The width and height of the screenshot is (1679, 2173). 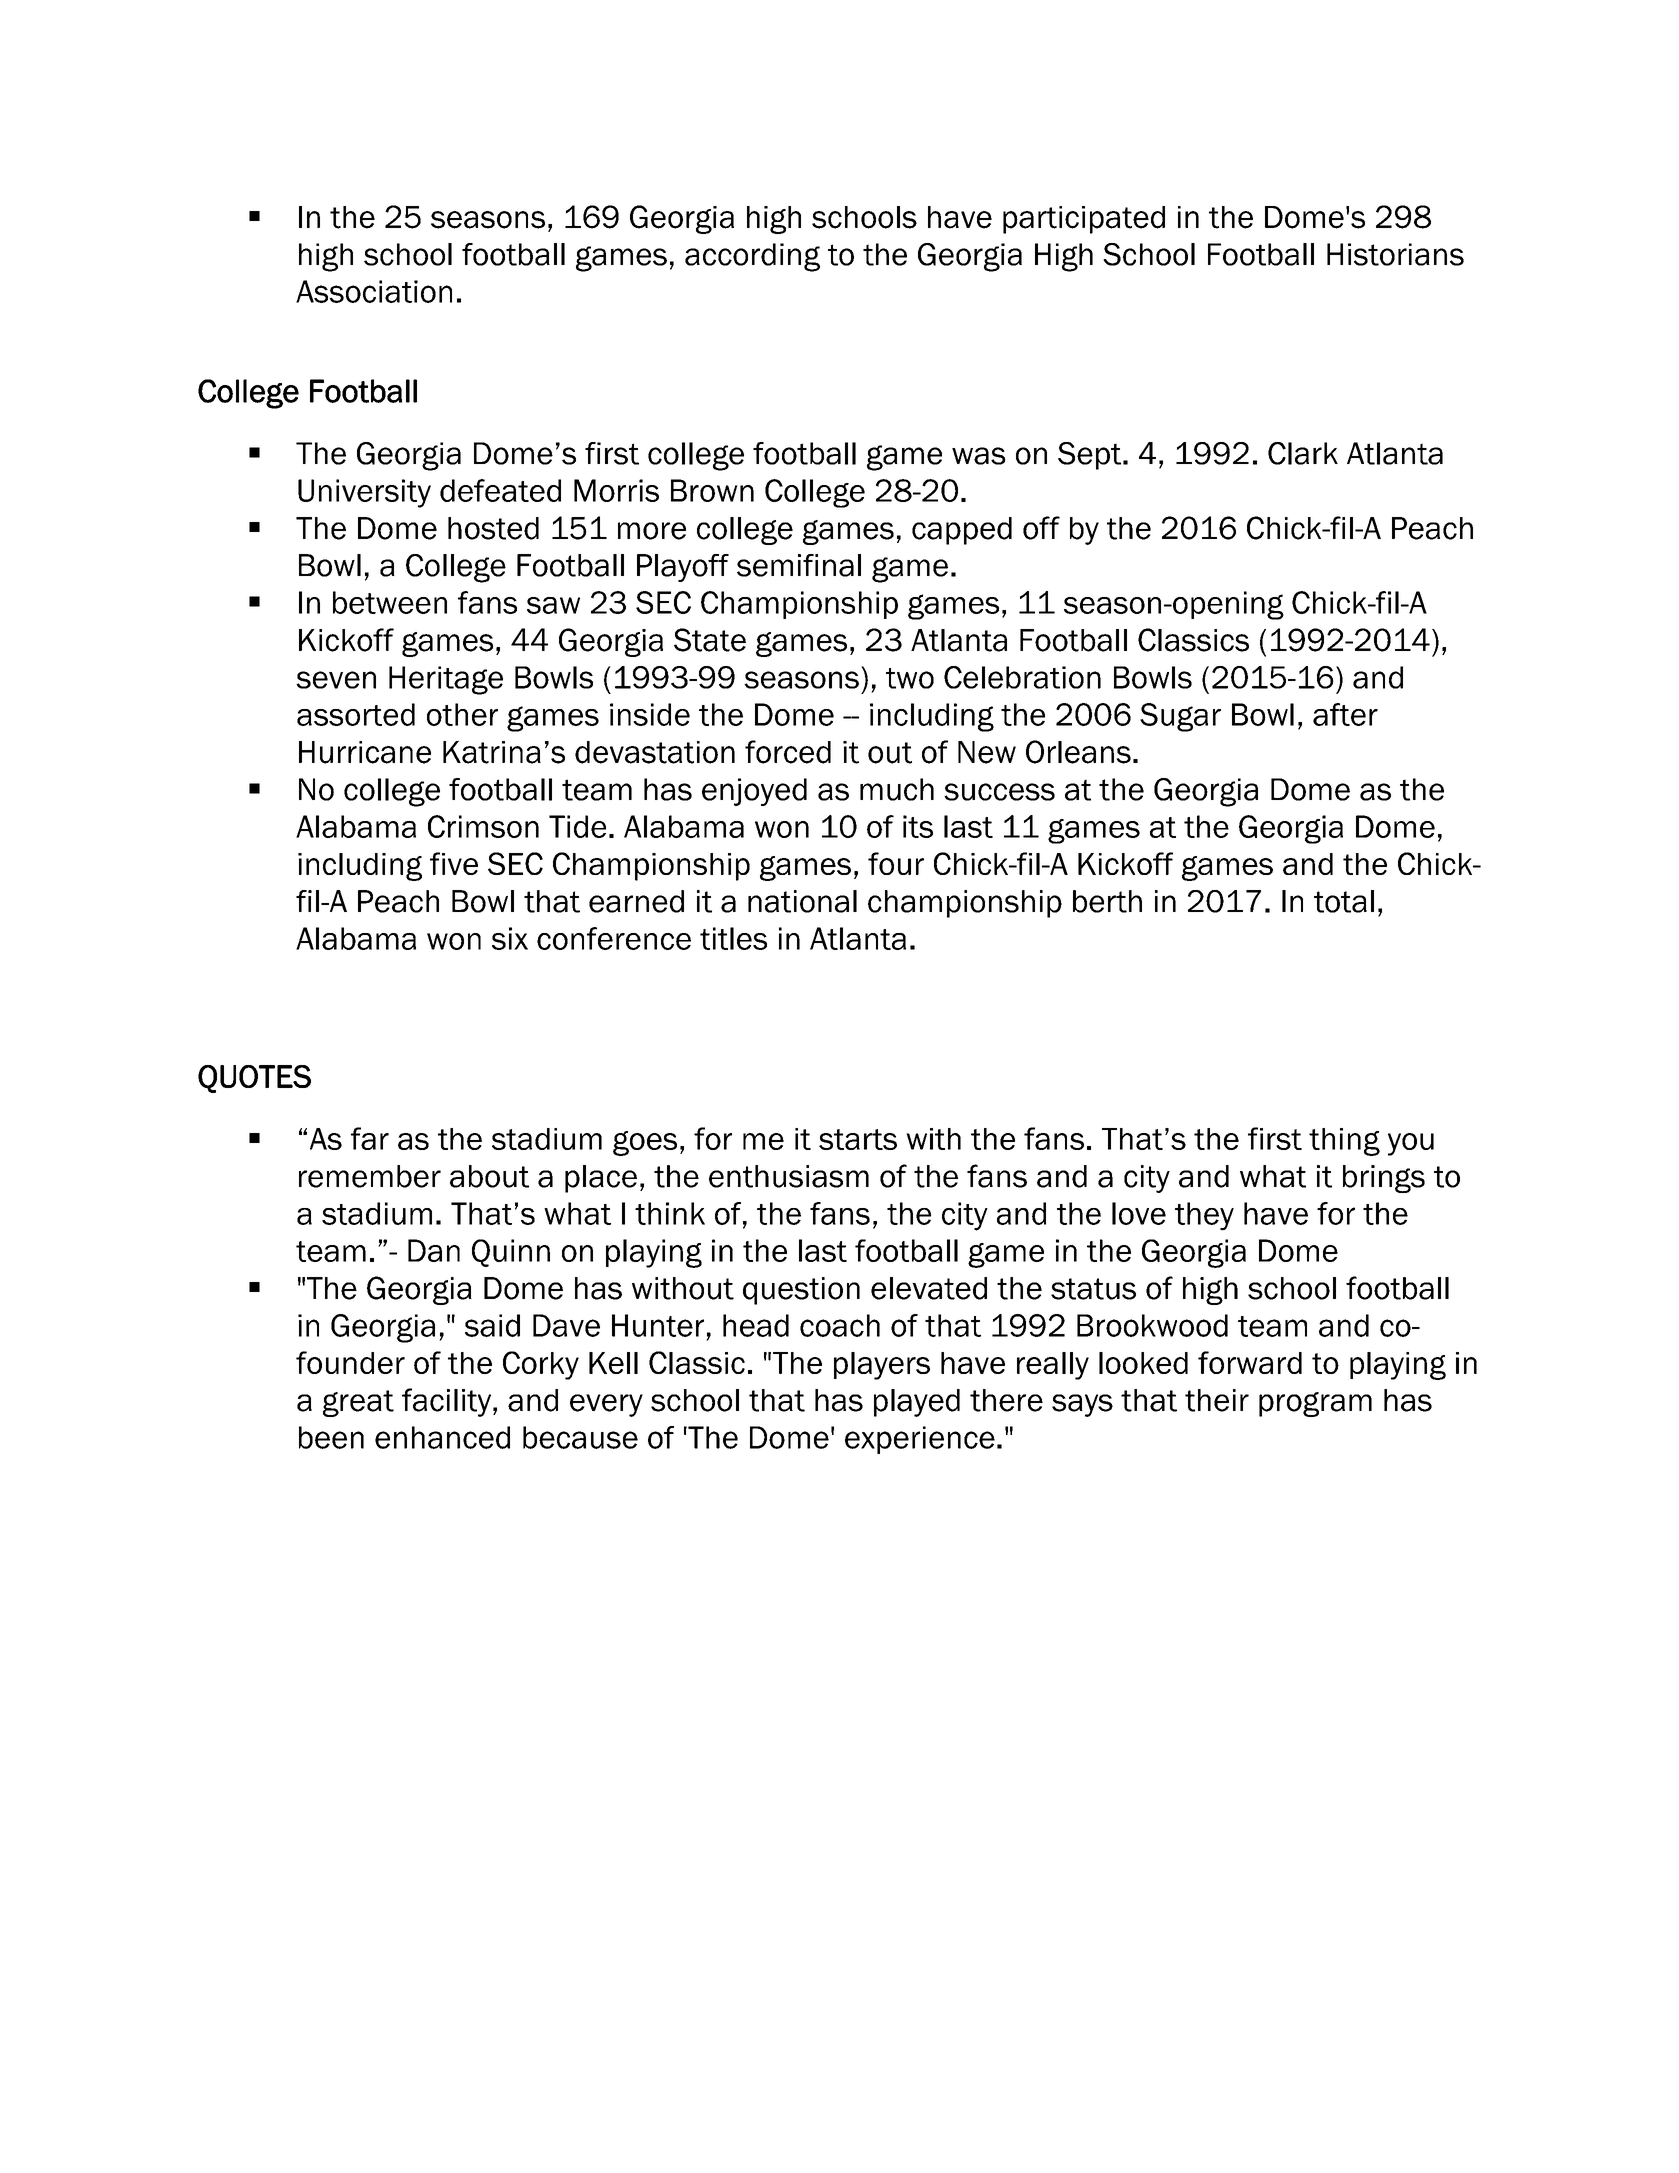 What do you see at coordinates (254, 1079) in the screenshot?
I see `QUOTES` at bounding box center [254, 1079].
